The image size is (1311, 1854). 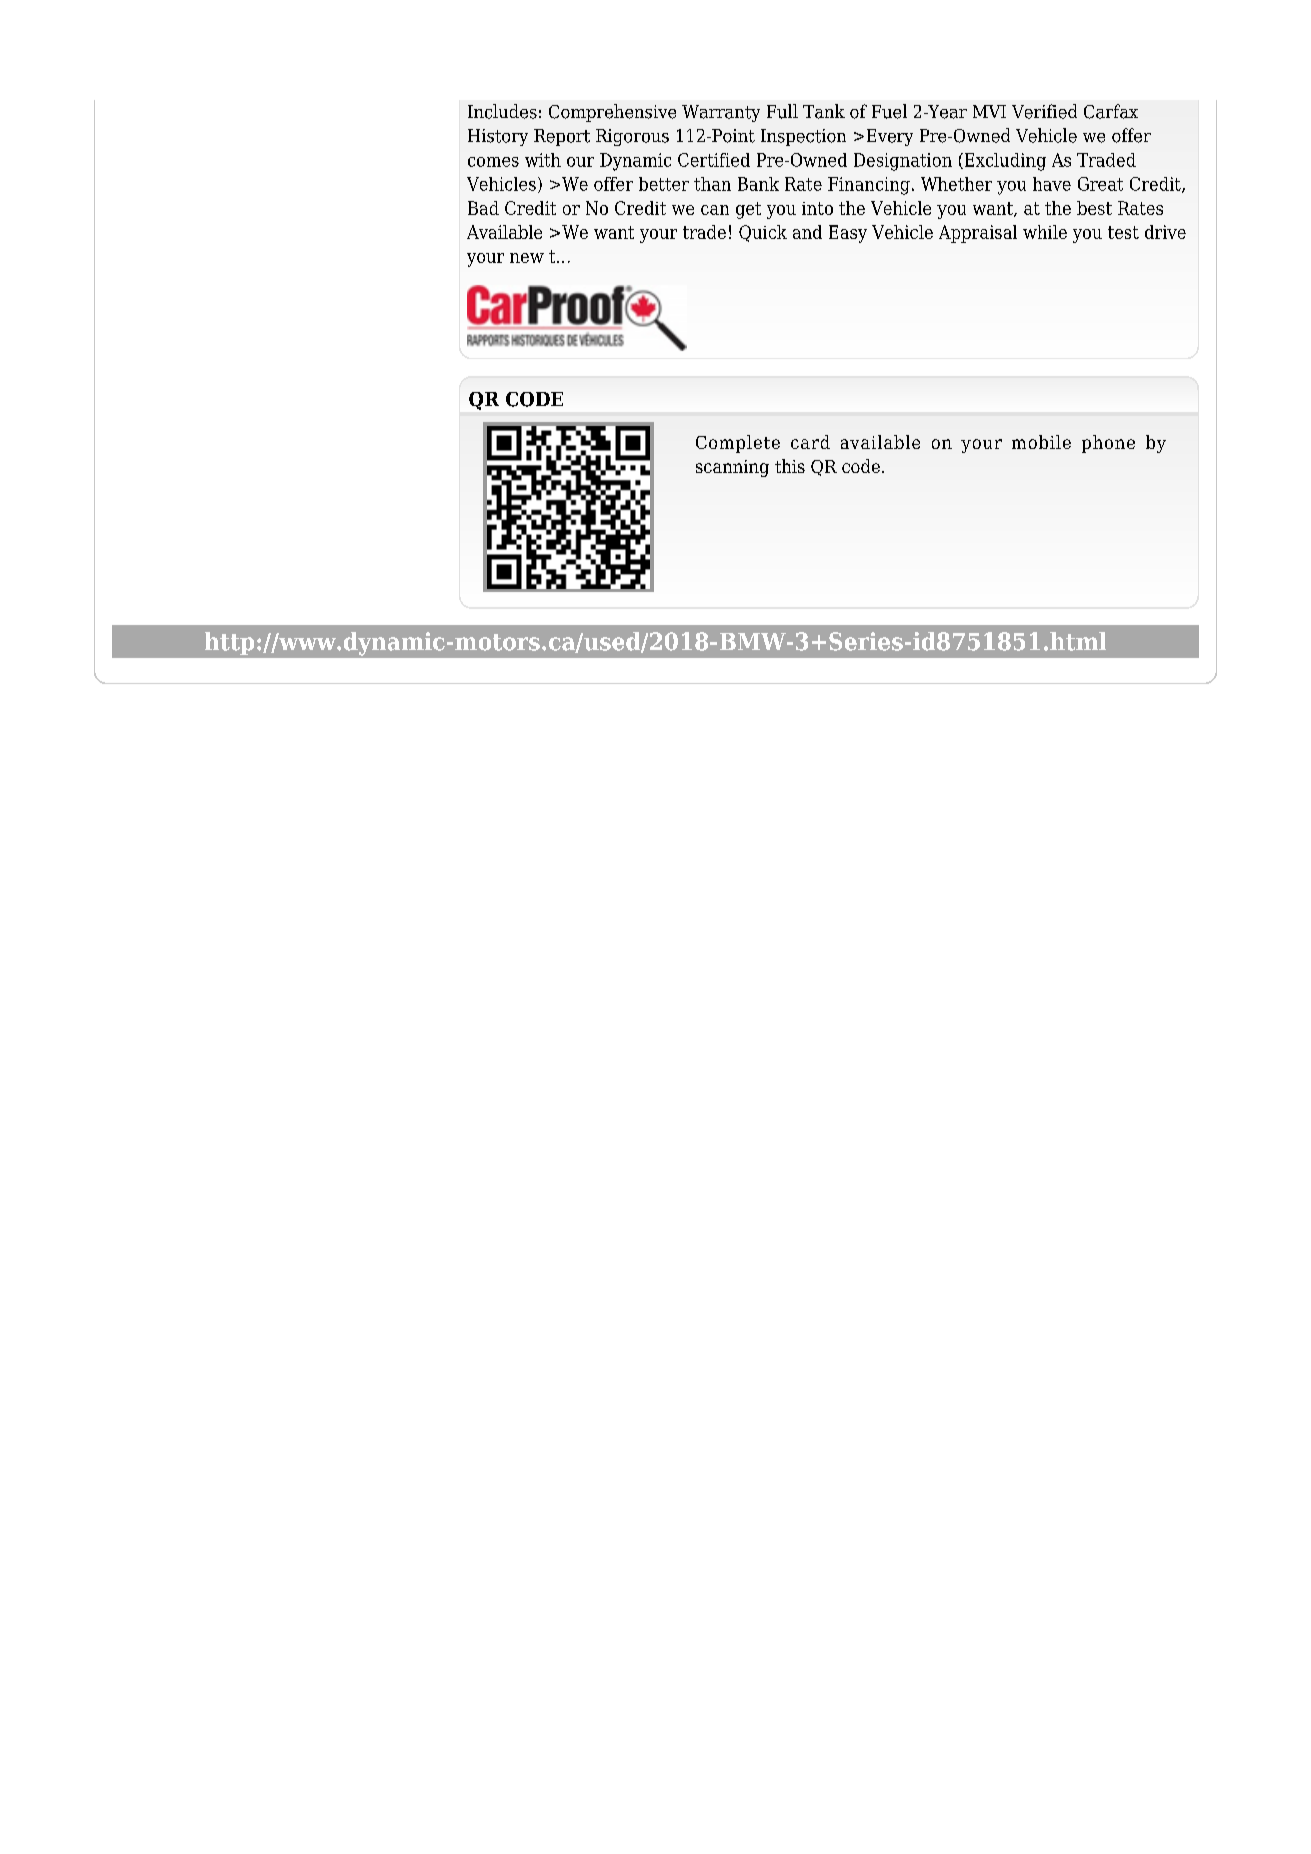 I want to click on test, so click(x=1123, y=232).
